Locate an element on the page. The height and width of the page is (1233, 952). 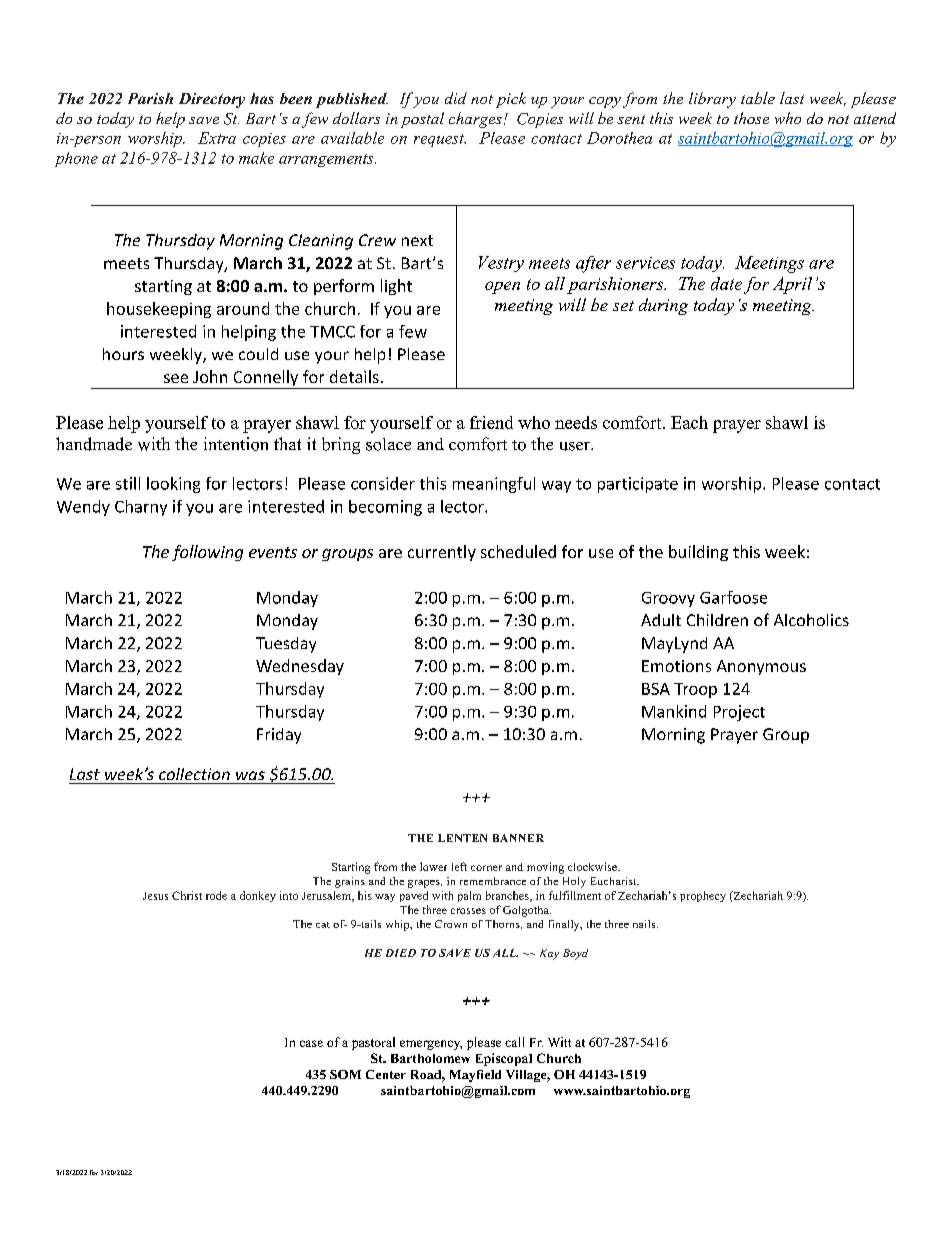
Extra is located at coordinates (217, 138).
